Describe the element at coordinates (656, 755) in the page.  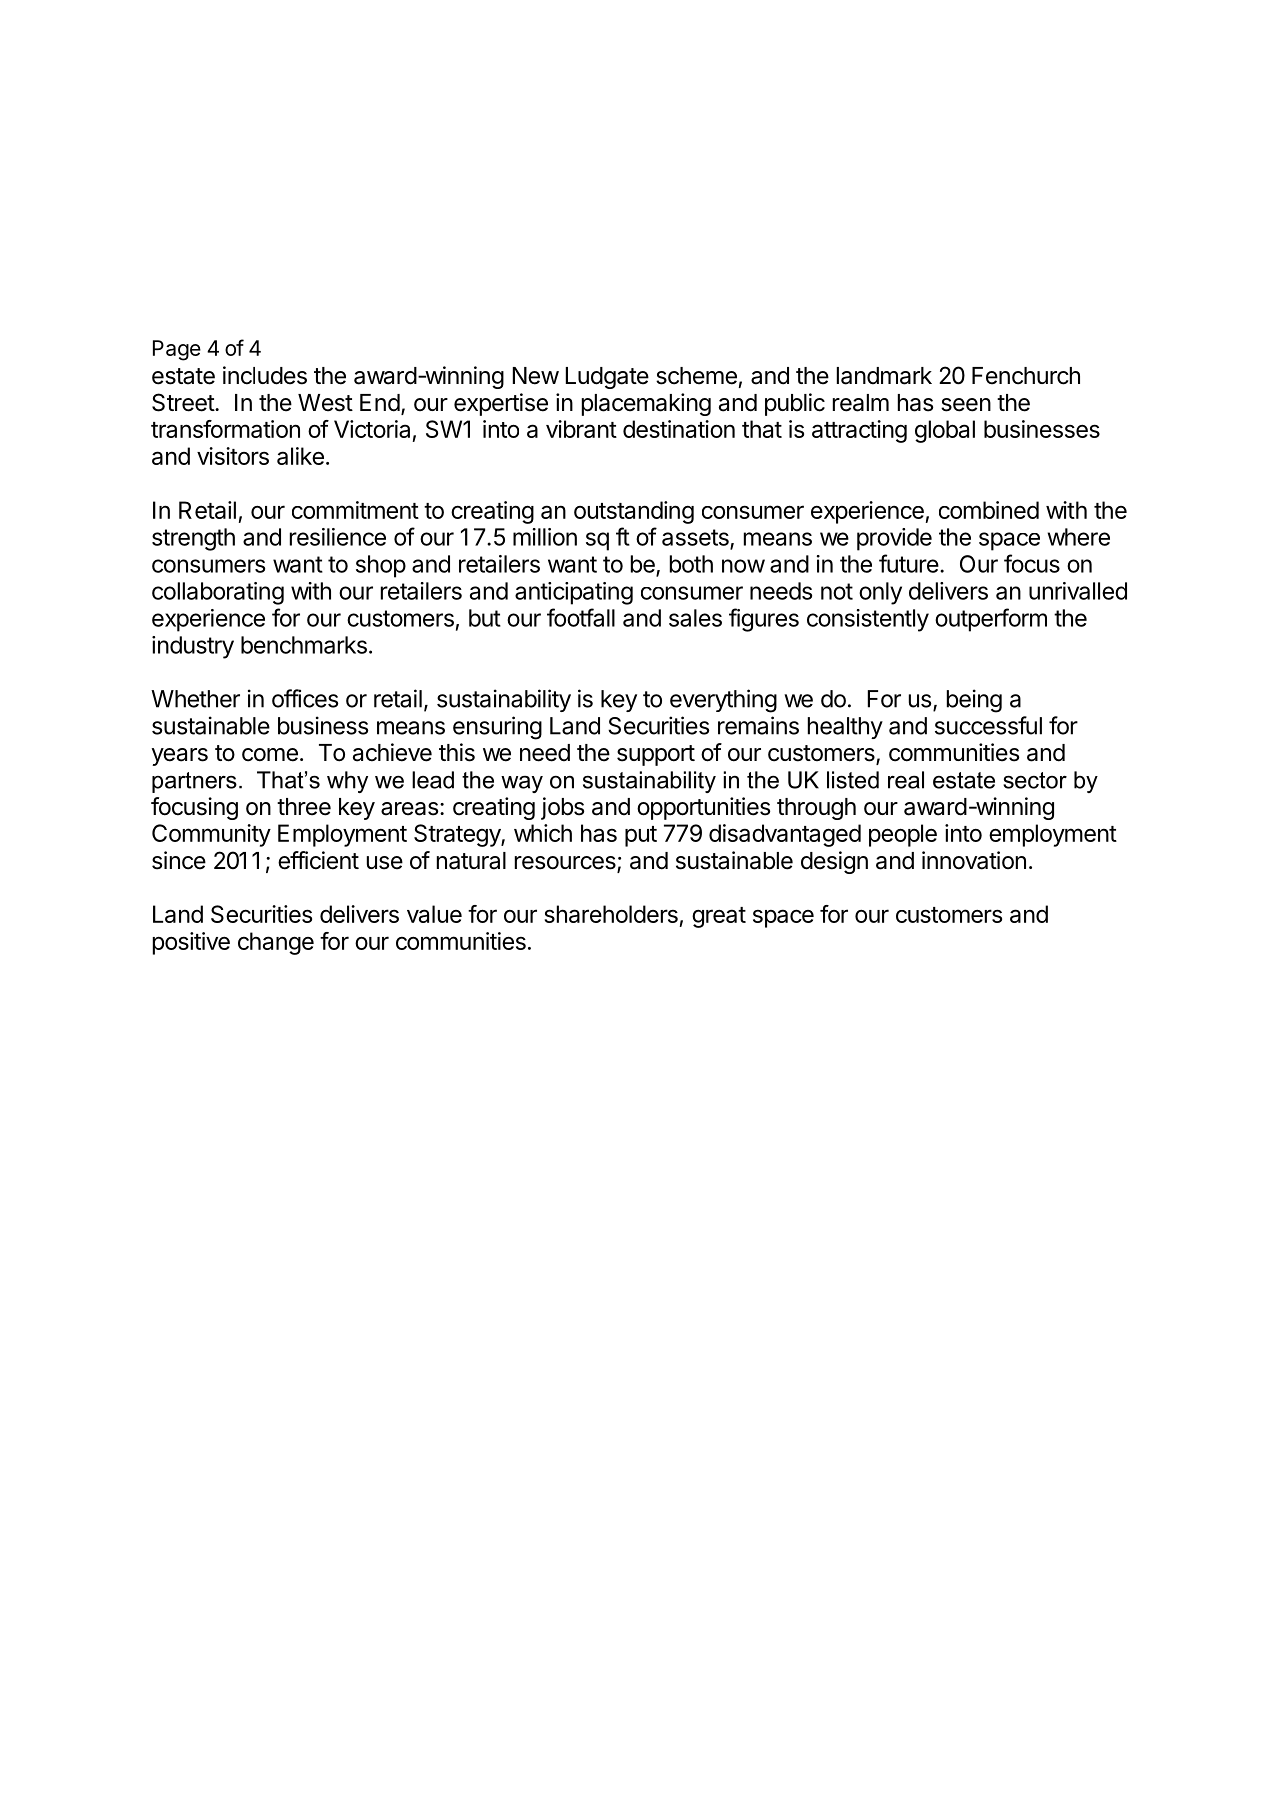
I see `support` at that location.
